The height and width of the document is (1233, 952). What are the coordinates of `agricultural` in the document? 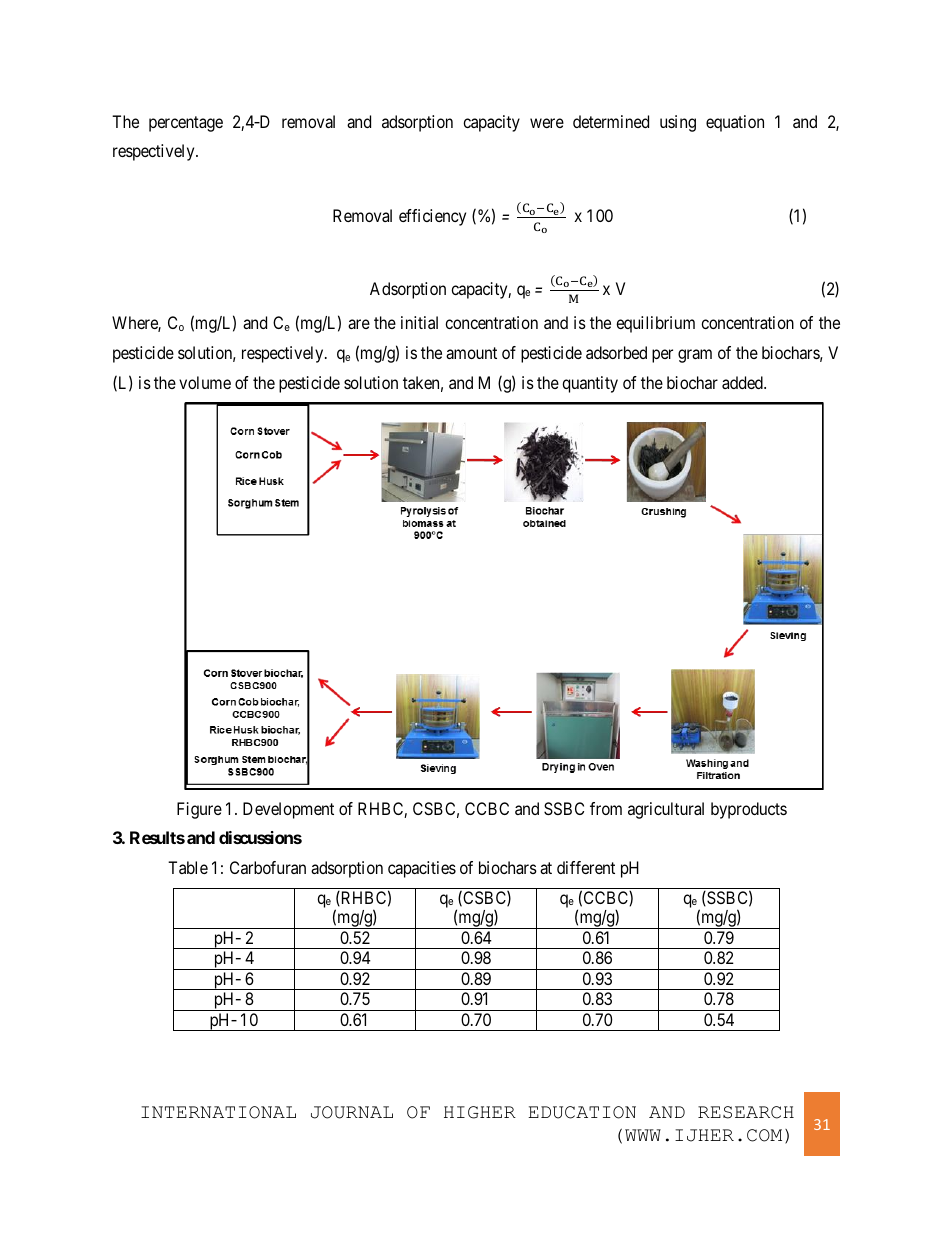 It's located at (666, 810).
